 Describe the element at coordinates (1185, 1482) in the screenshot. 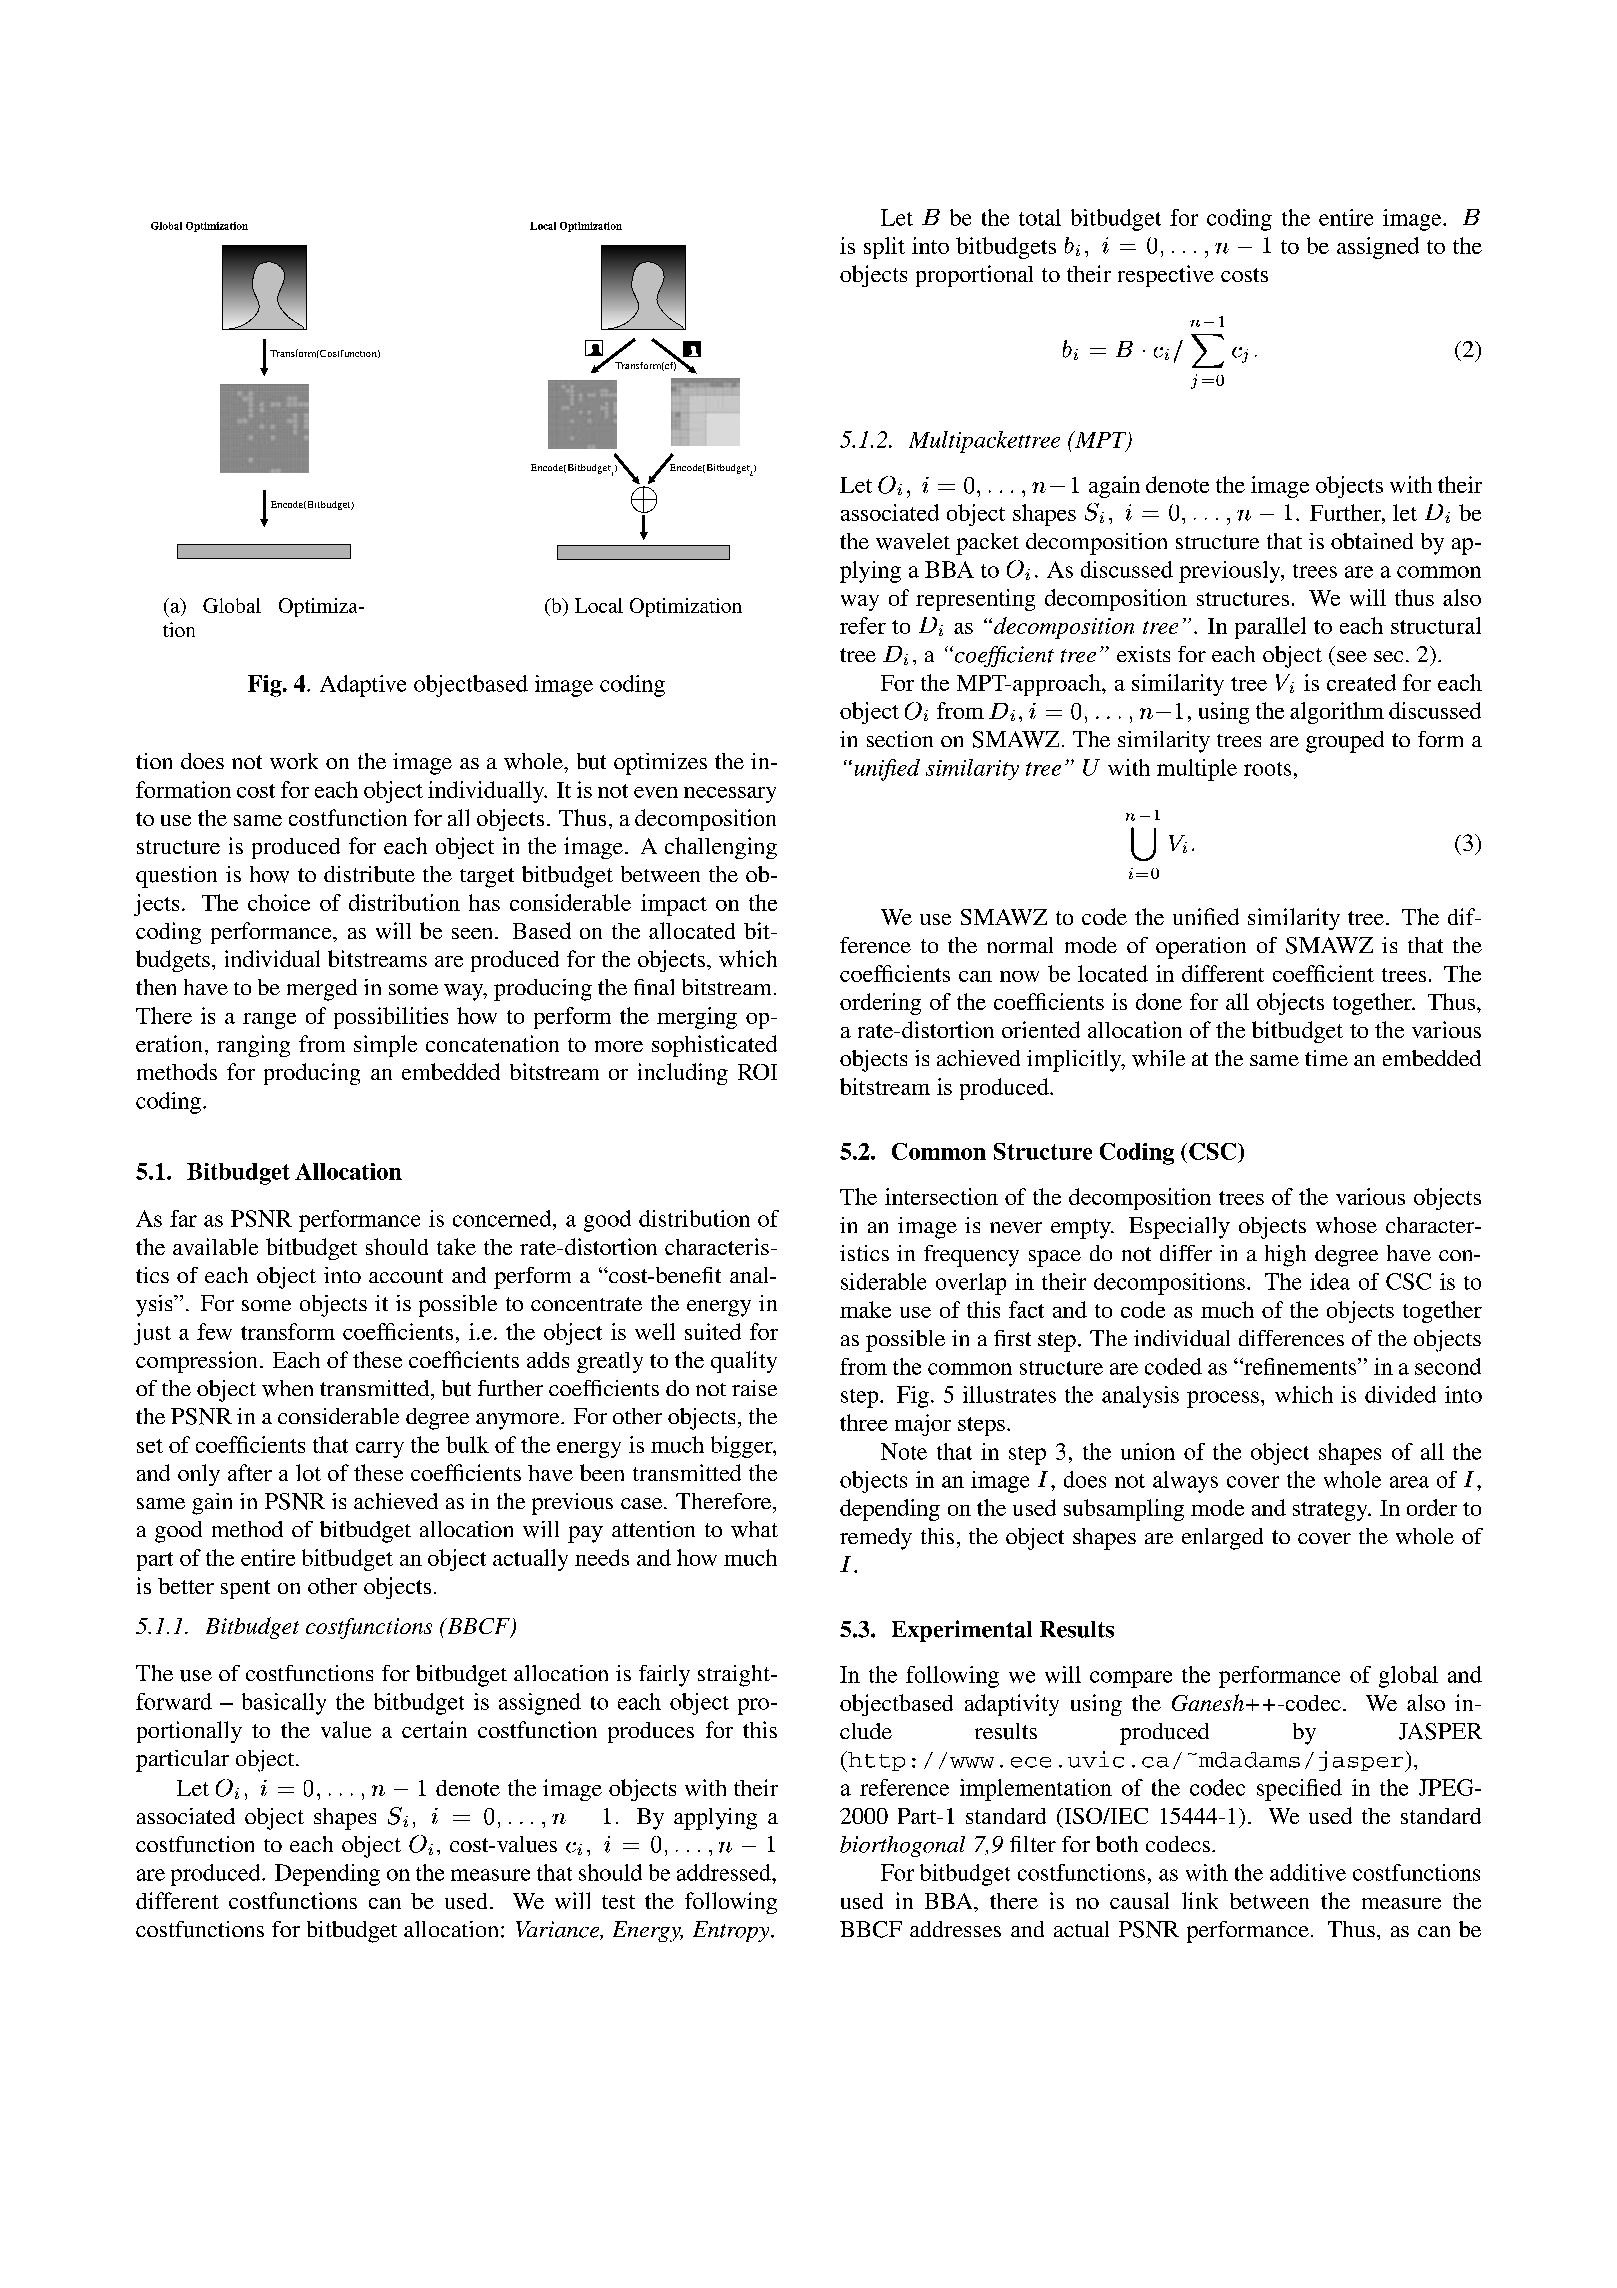

I see `always` at that location.
